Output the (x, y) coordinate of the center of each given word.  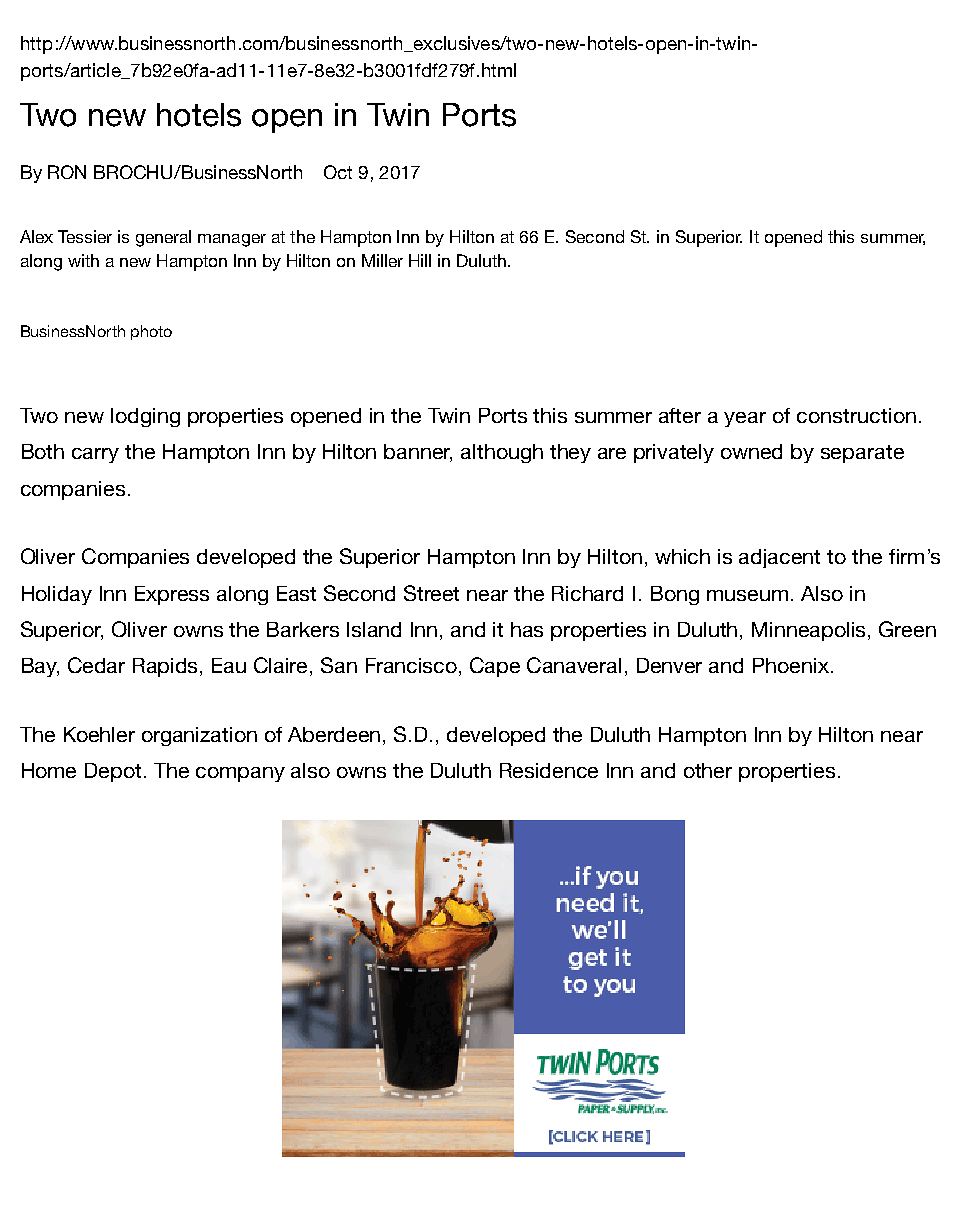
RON (67, 172)
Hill (420, 260)
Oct (338, 172)
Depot (113, 772)
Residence (549, 770)
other (708, 770)
